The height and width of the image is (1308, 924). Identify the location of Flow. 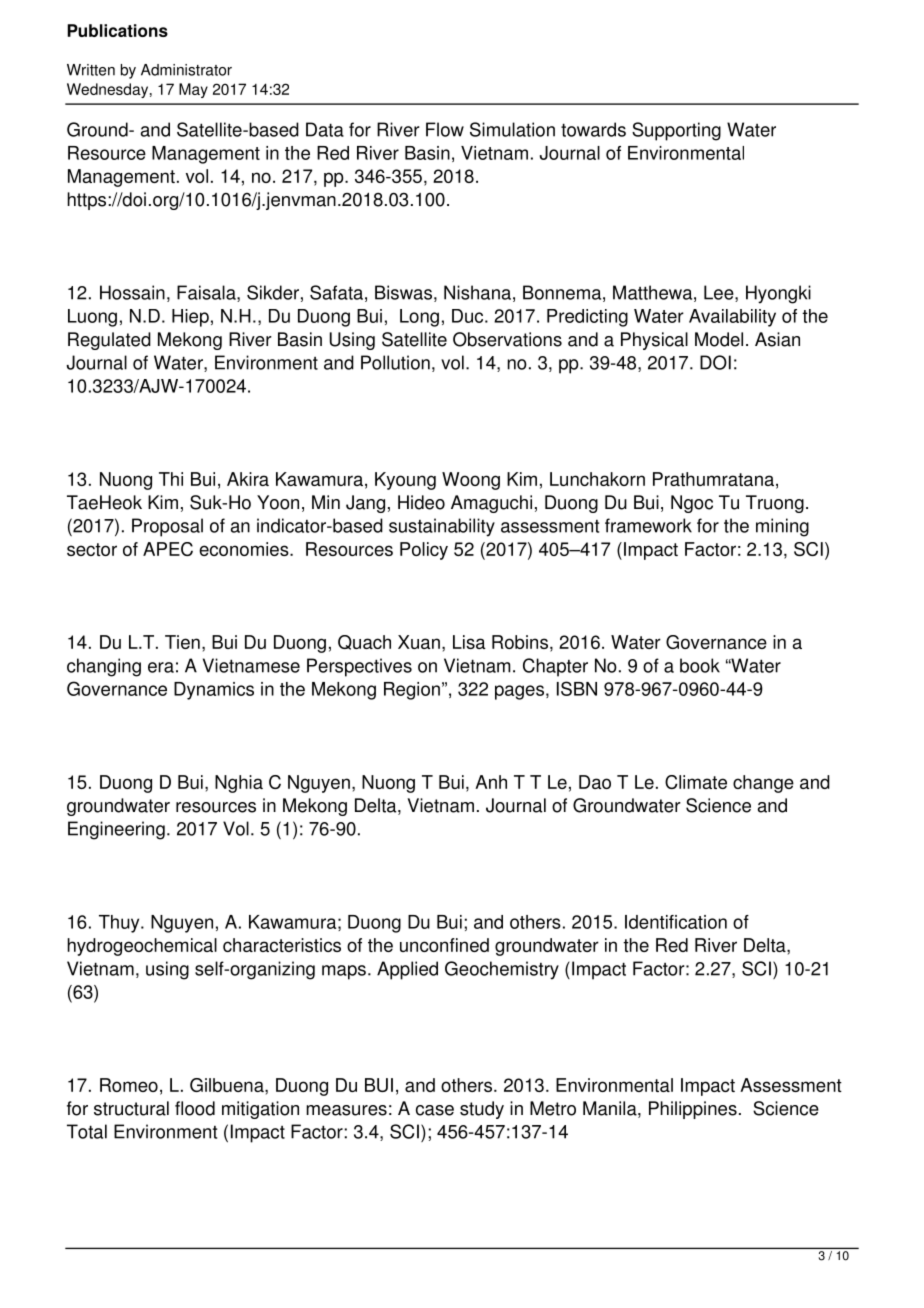
(445, 129).
